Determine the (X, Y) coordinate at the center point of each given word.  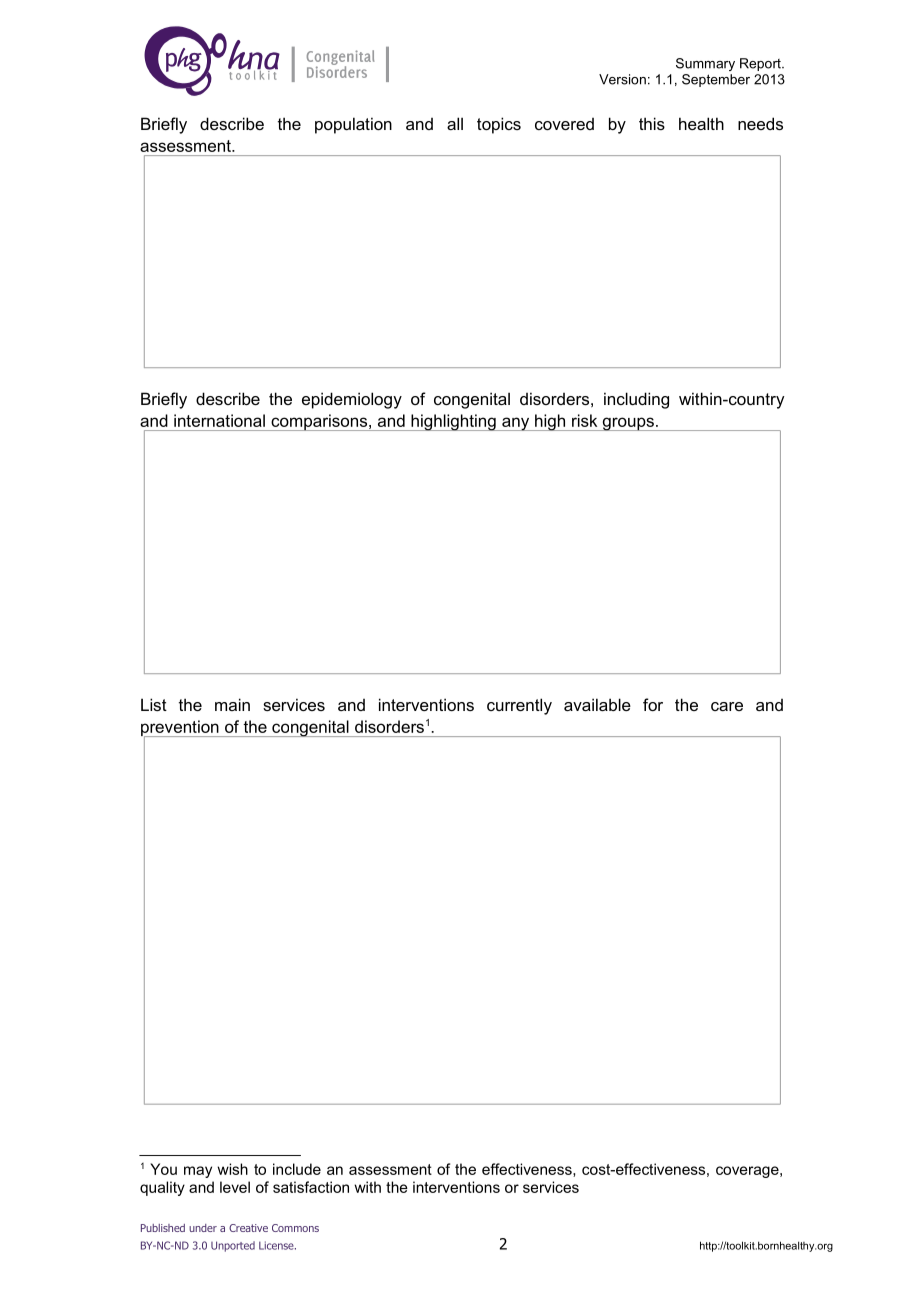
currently (519, 706)
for (653, 704)
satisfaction (311, 1187)
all (455, 123)
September (716, 80)
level (235, 1187)
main (232, 704)
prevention (181, 729)
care (727, 706)
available (597, 704)
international (219, 420)
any (516, 424)
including (636, 400)
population (353, 125)
